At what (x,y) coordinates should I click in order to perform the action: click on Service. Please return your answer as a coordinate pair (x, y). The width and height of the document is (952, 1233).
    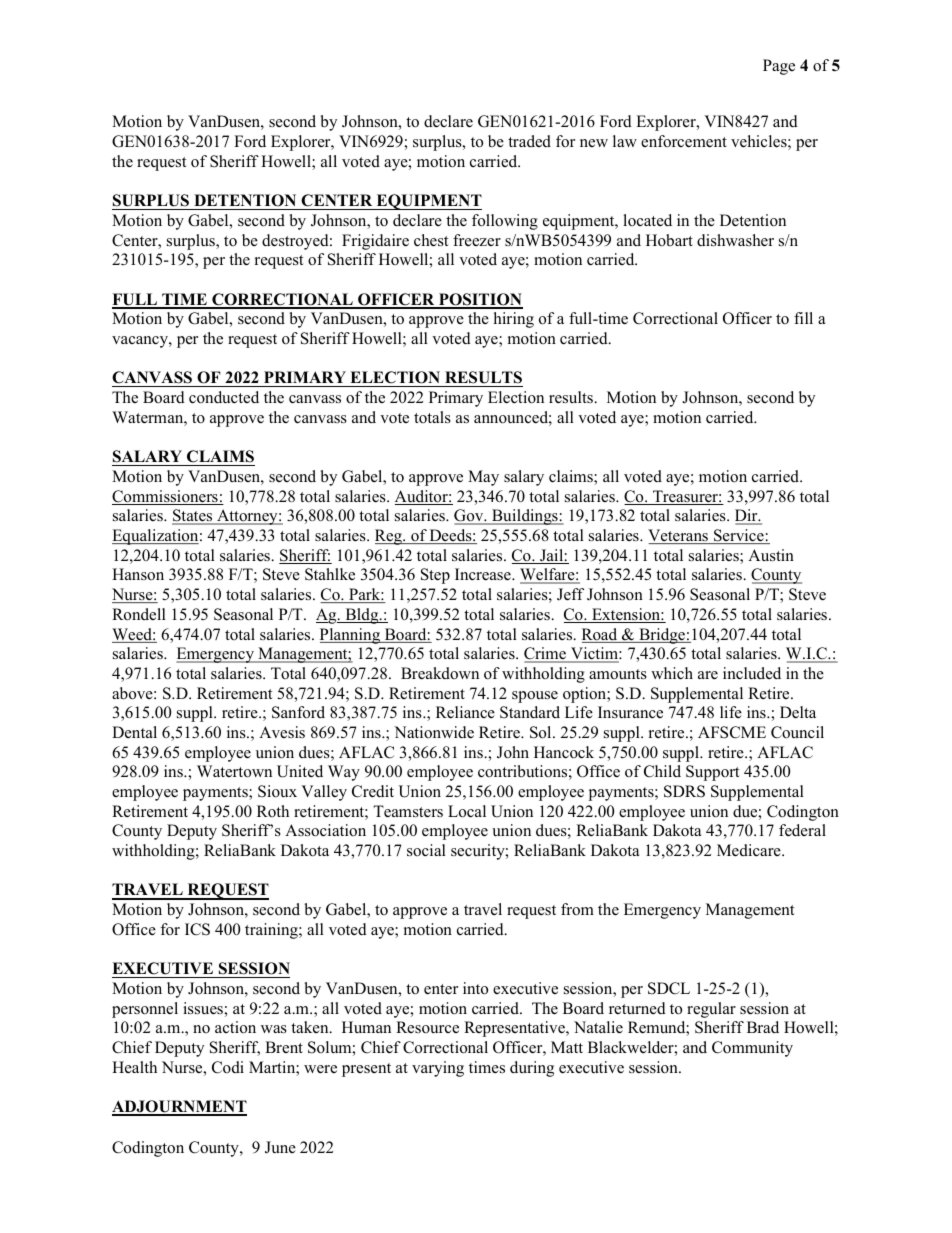
    Looking at the image, I should click on (739, 536).
